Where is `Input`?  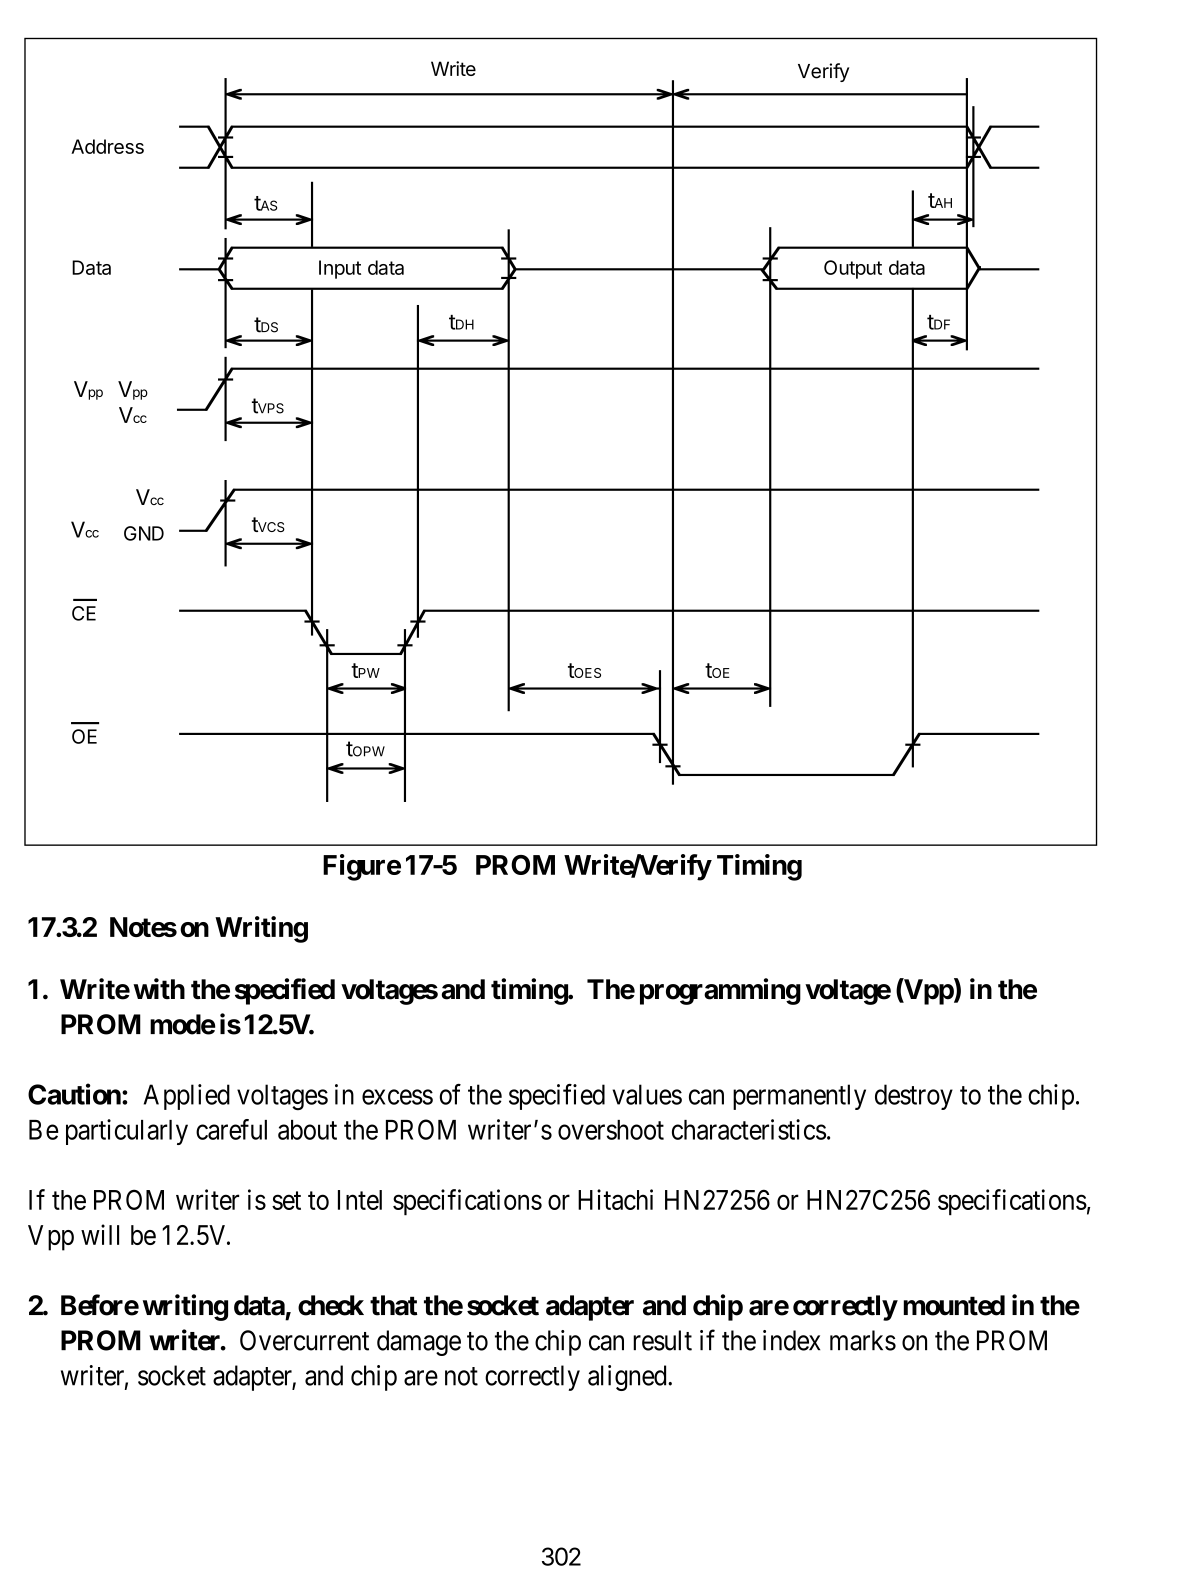 Input is located at coordinates (340, 269).
